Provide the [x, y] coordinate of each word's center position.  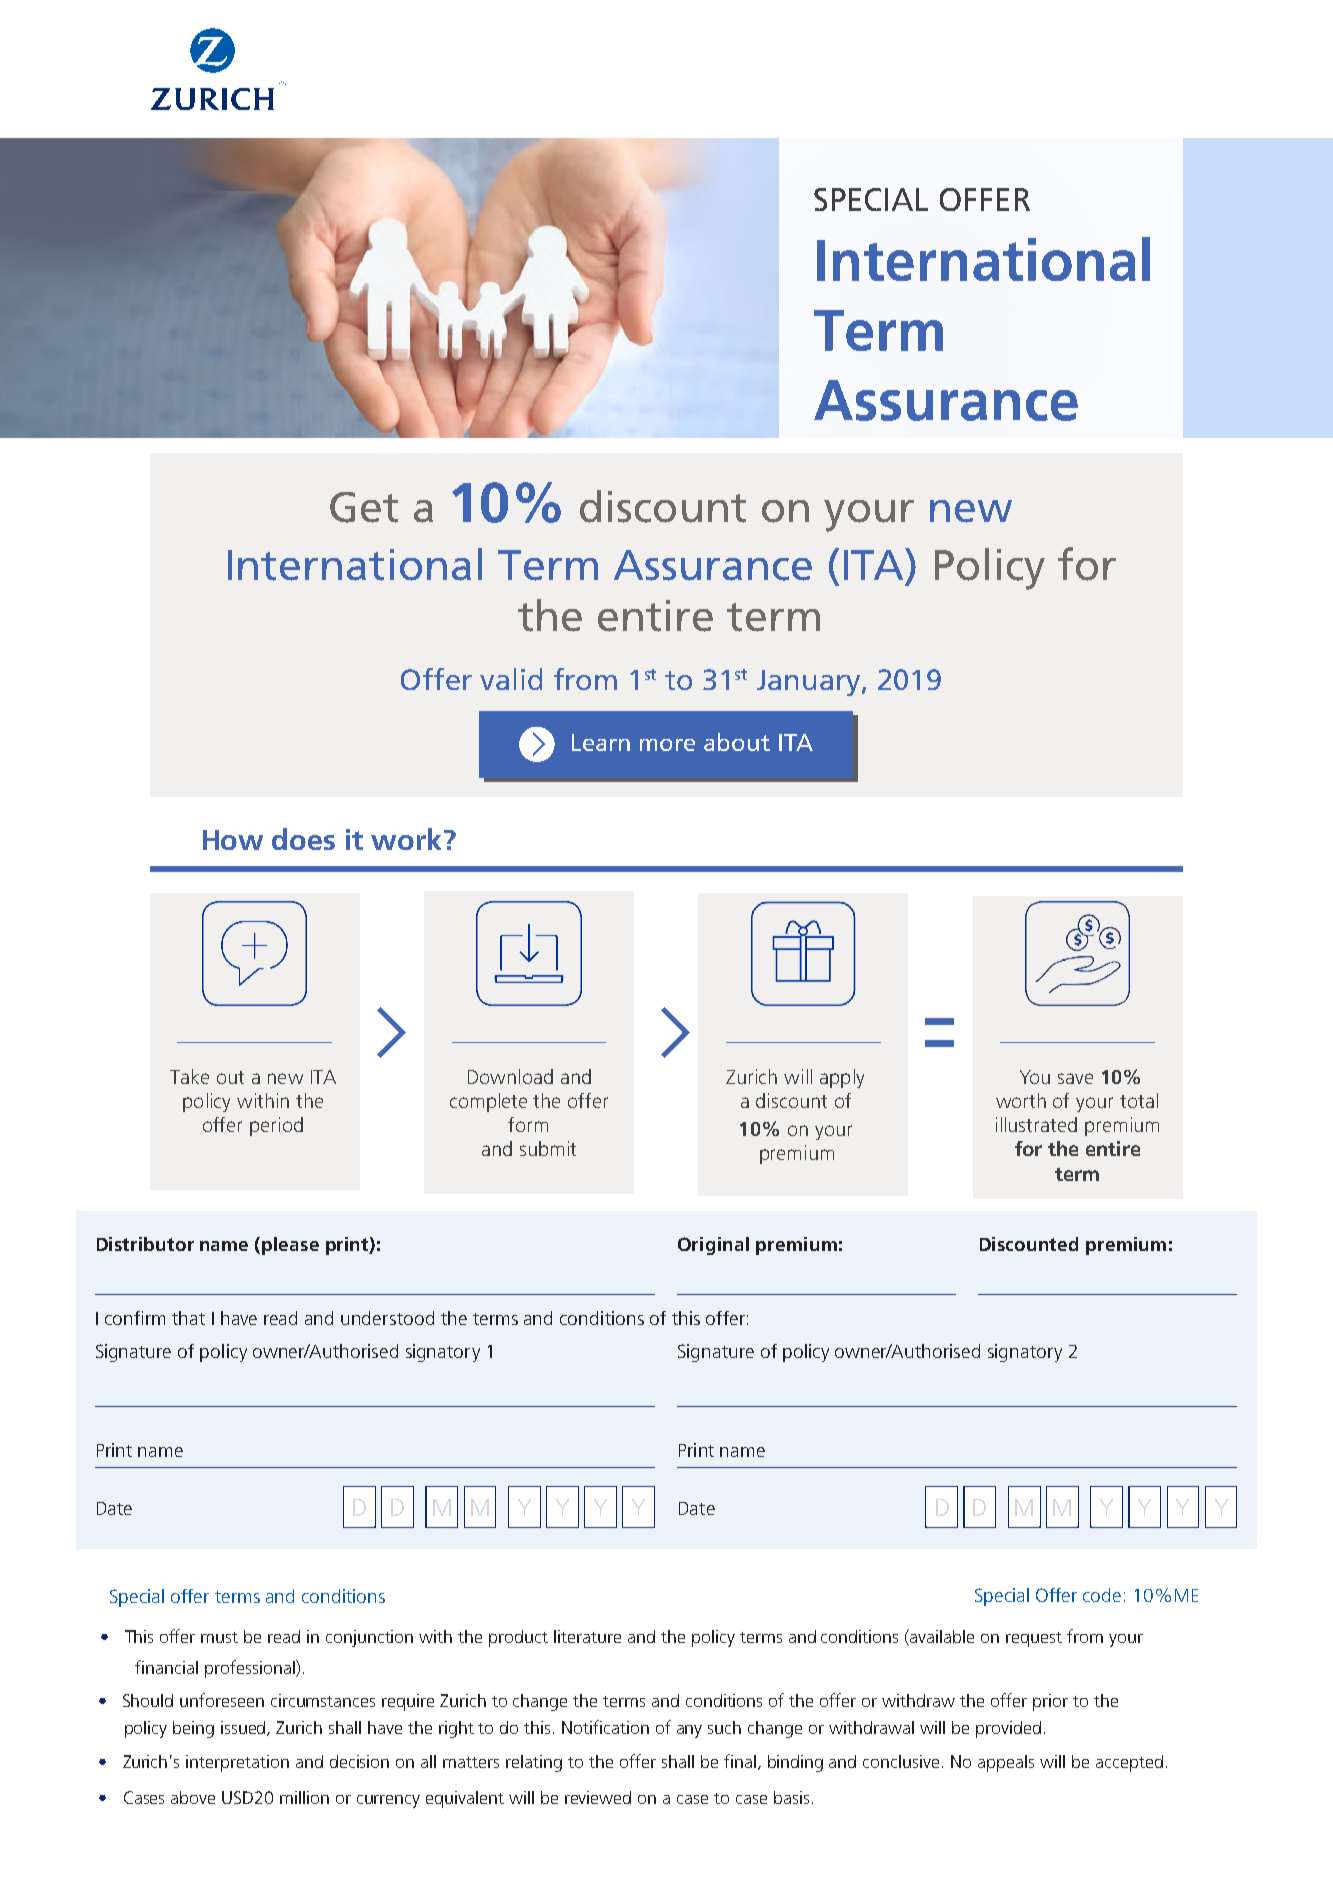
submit [548, 1148]
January [810, 683]
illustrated [1036, 1124]
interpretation [237, 1763]
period [276, 1126]
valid [511, 679]
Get [364, 507]
